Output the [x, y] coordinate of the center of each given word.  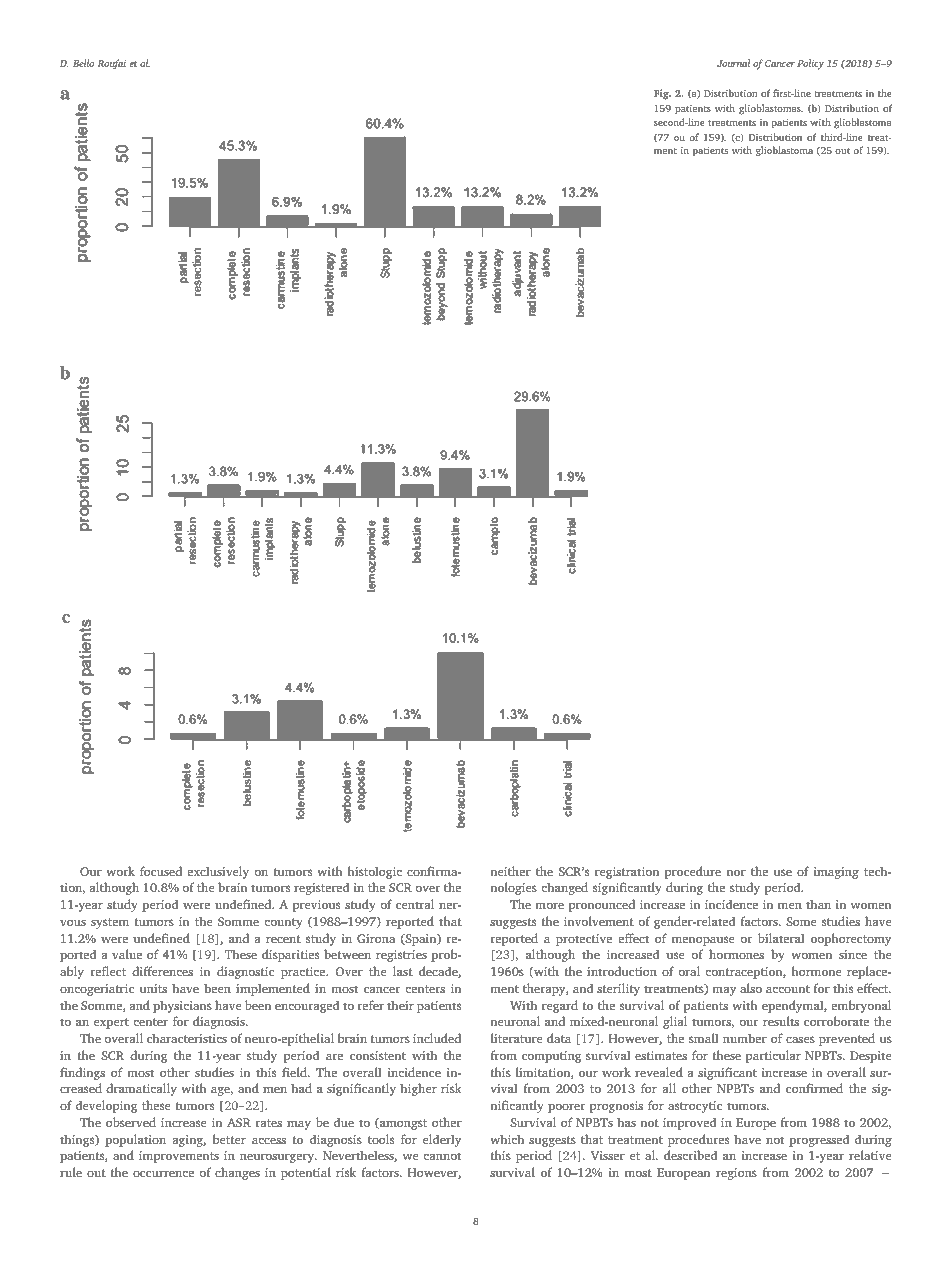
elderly [442, 1140]
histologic [375, 872]
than [818, 904]
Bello [83, 63]
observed [131, 1122]
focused [161, 871]
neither [510, 871]
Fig [662, 94]
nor [736, 872]
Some [801, 921]
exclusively [218, 872]
